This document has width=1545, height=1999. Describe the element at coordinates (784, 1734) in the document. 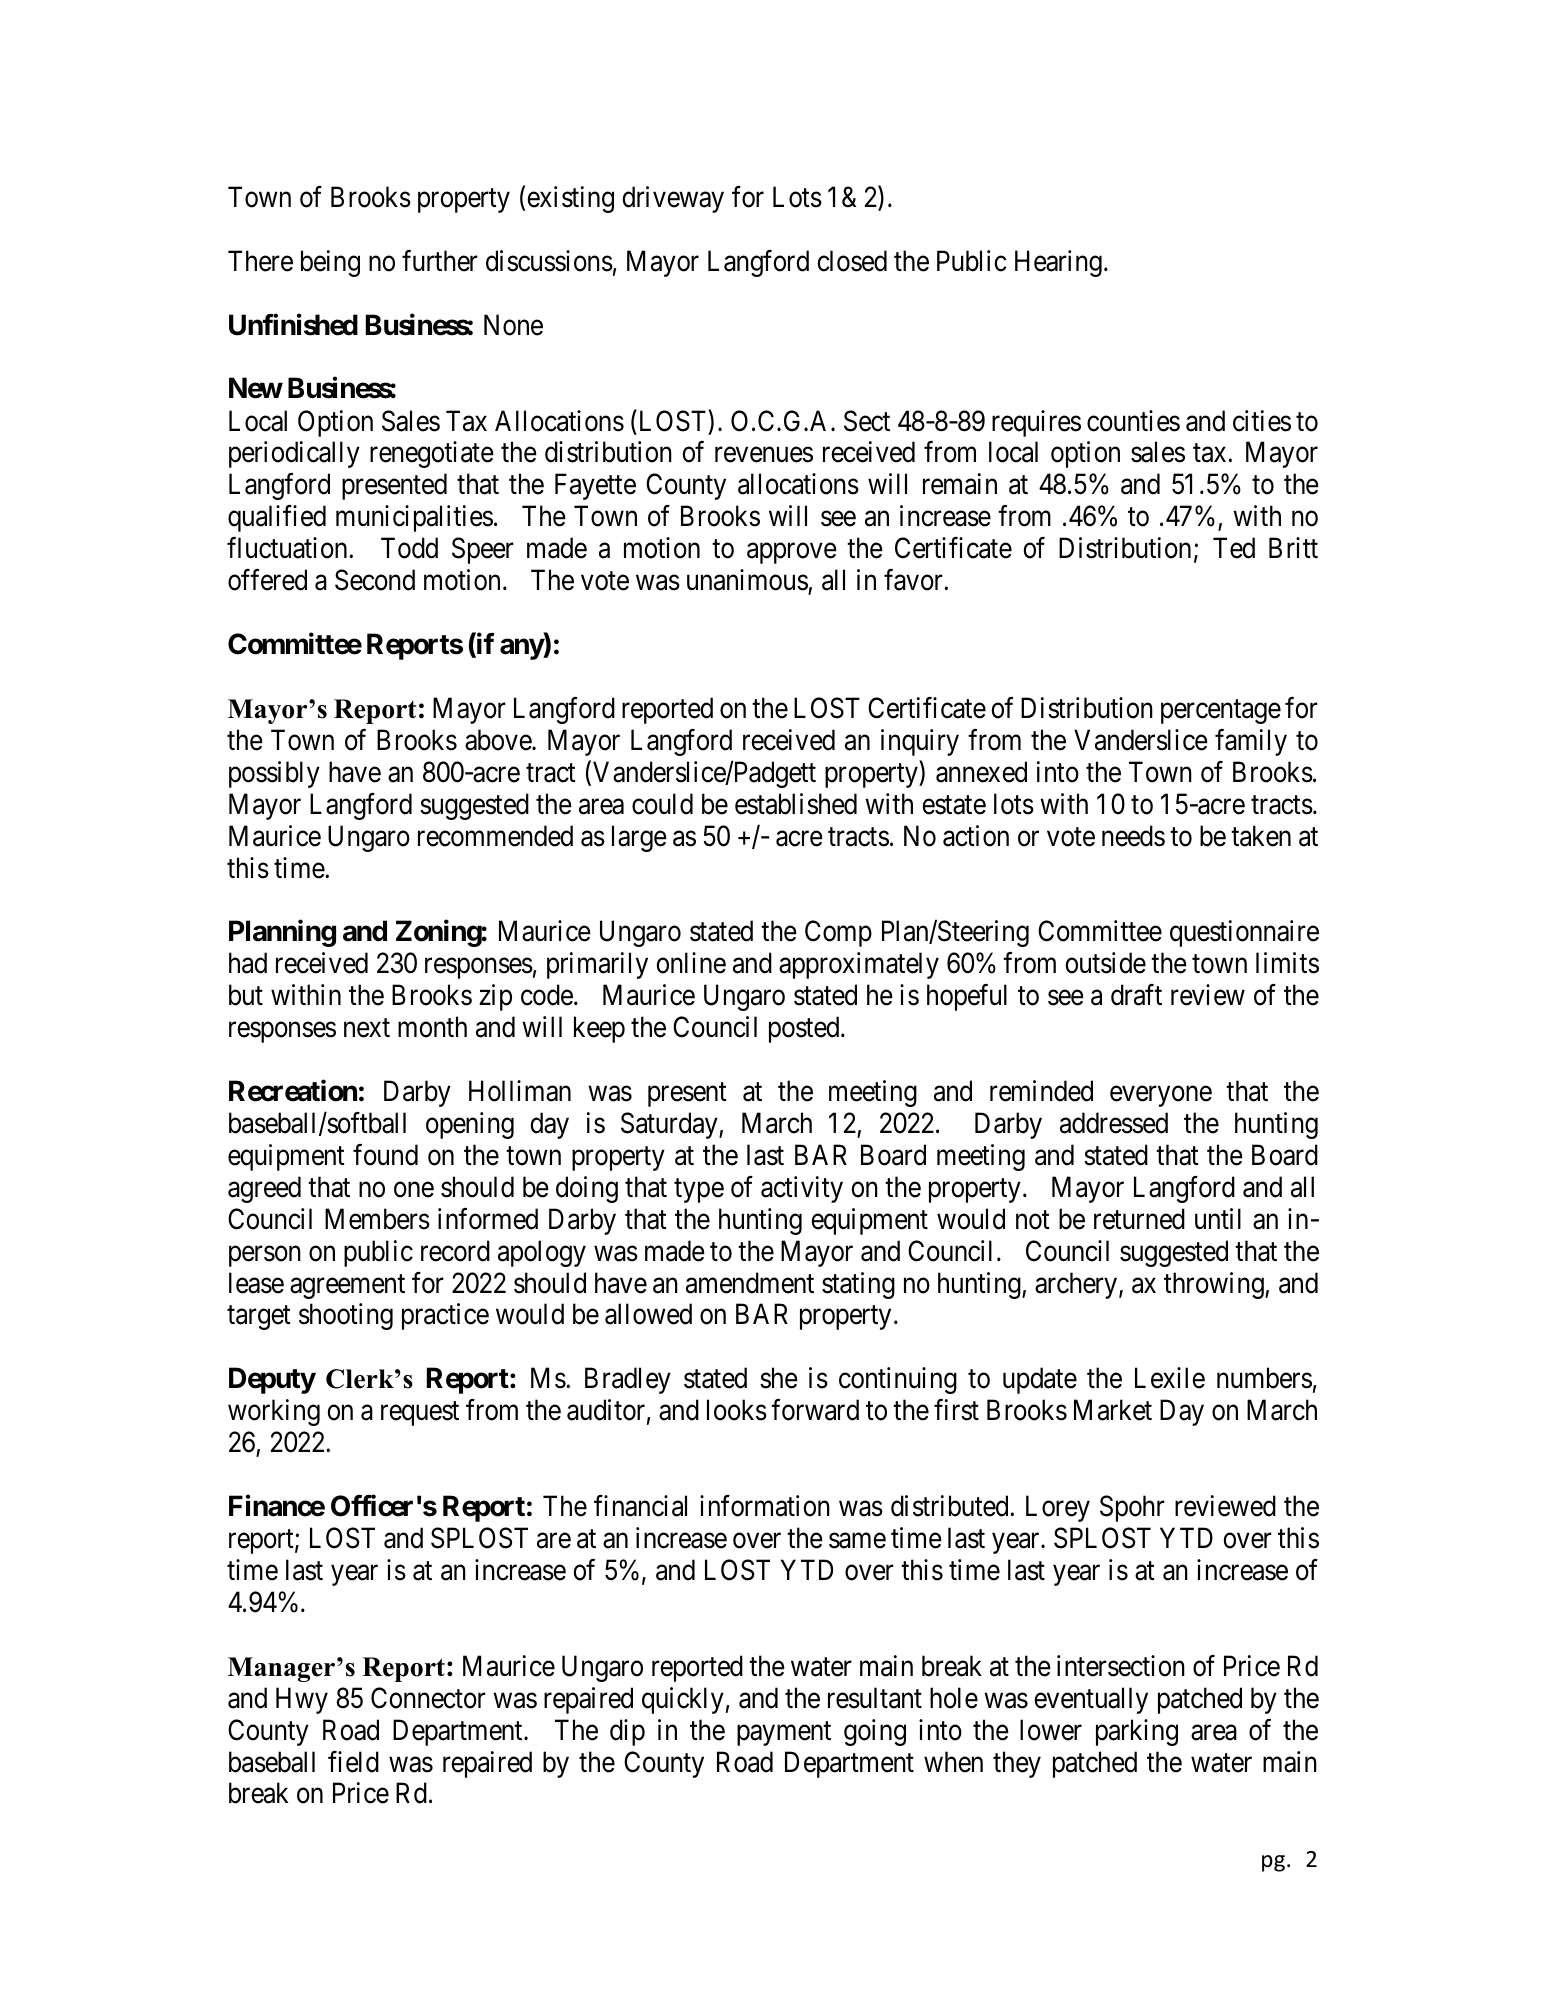

I see `payment` at that location.
